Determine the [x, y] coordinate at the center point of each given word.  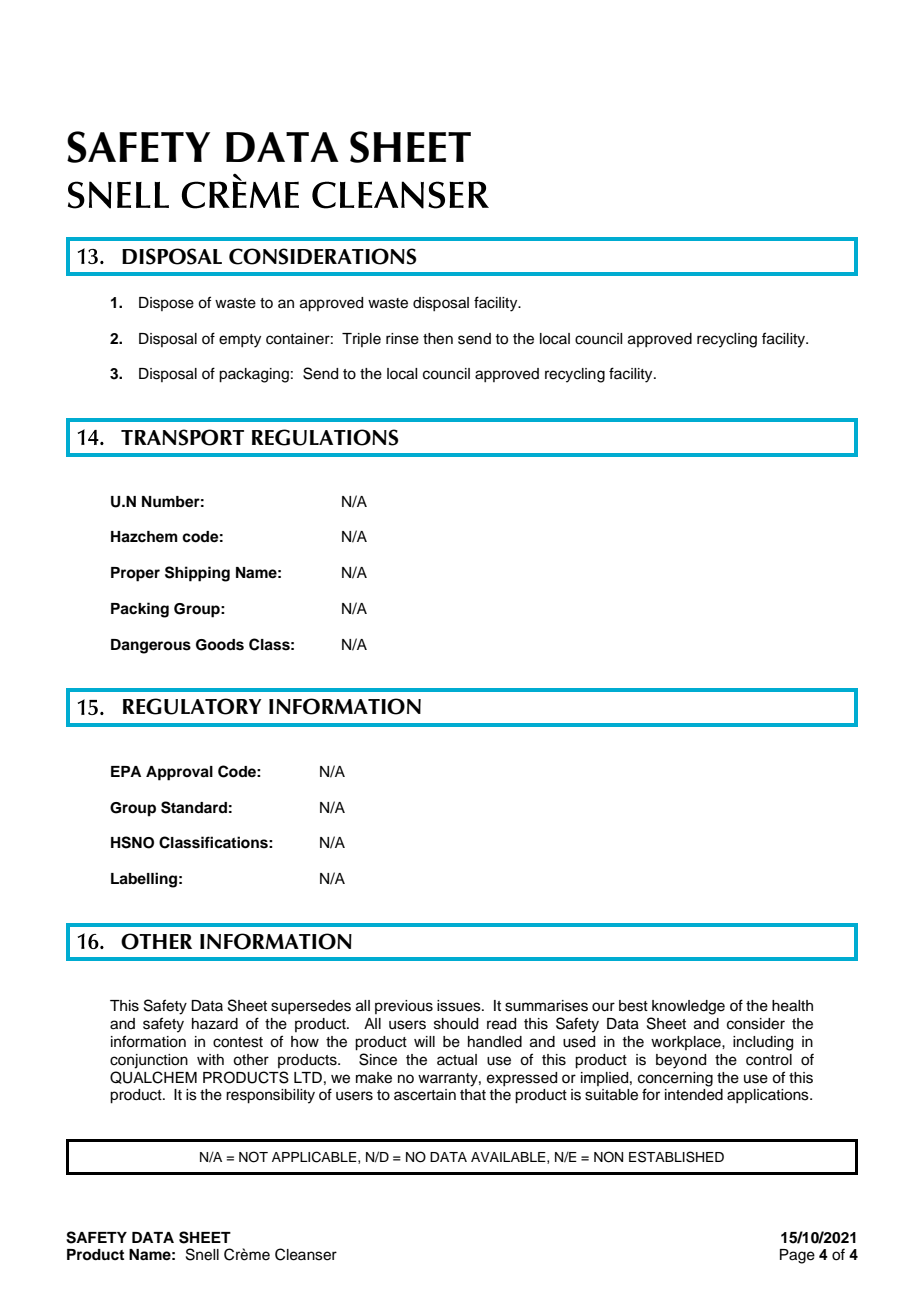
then [438, 339]
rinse [402, 339]
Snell [202, 1254]
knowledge [688, 1007]
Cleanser [306, 1254]
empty [240, 341]
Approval [179, 773]
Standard [194, 807]
